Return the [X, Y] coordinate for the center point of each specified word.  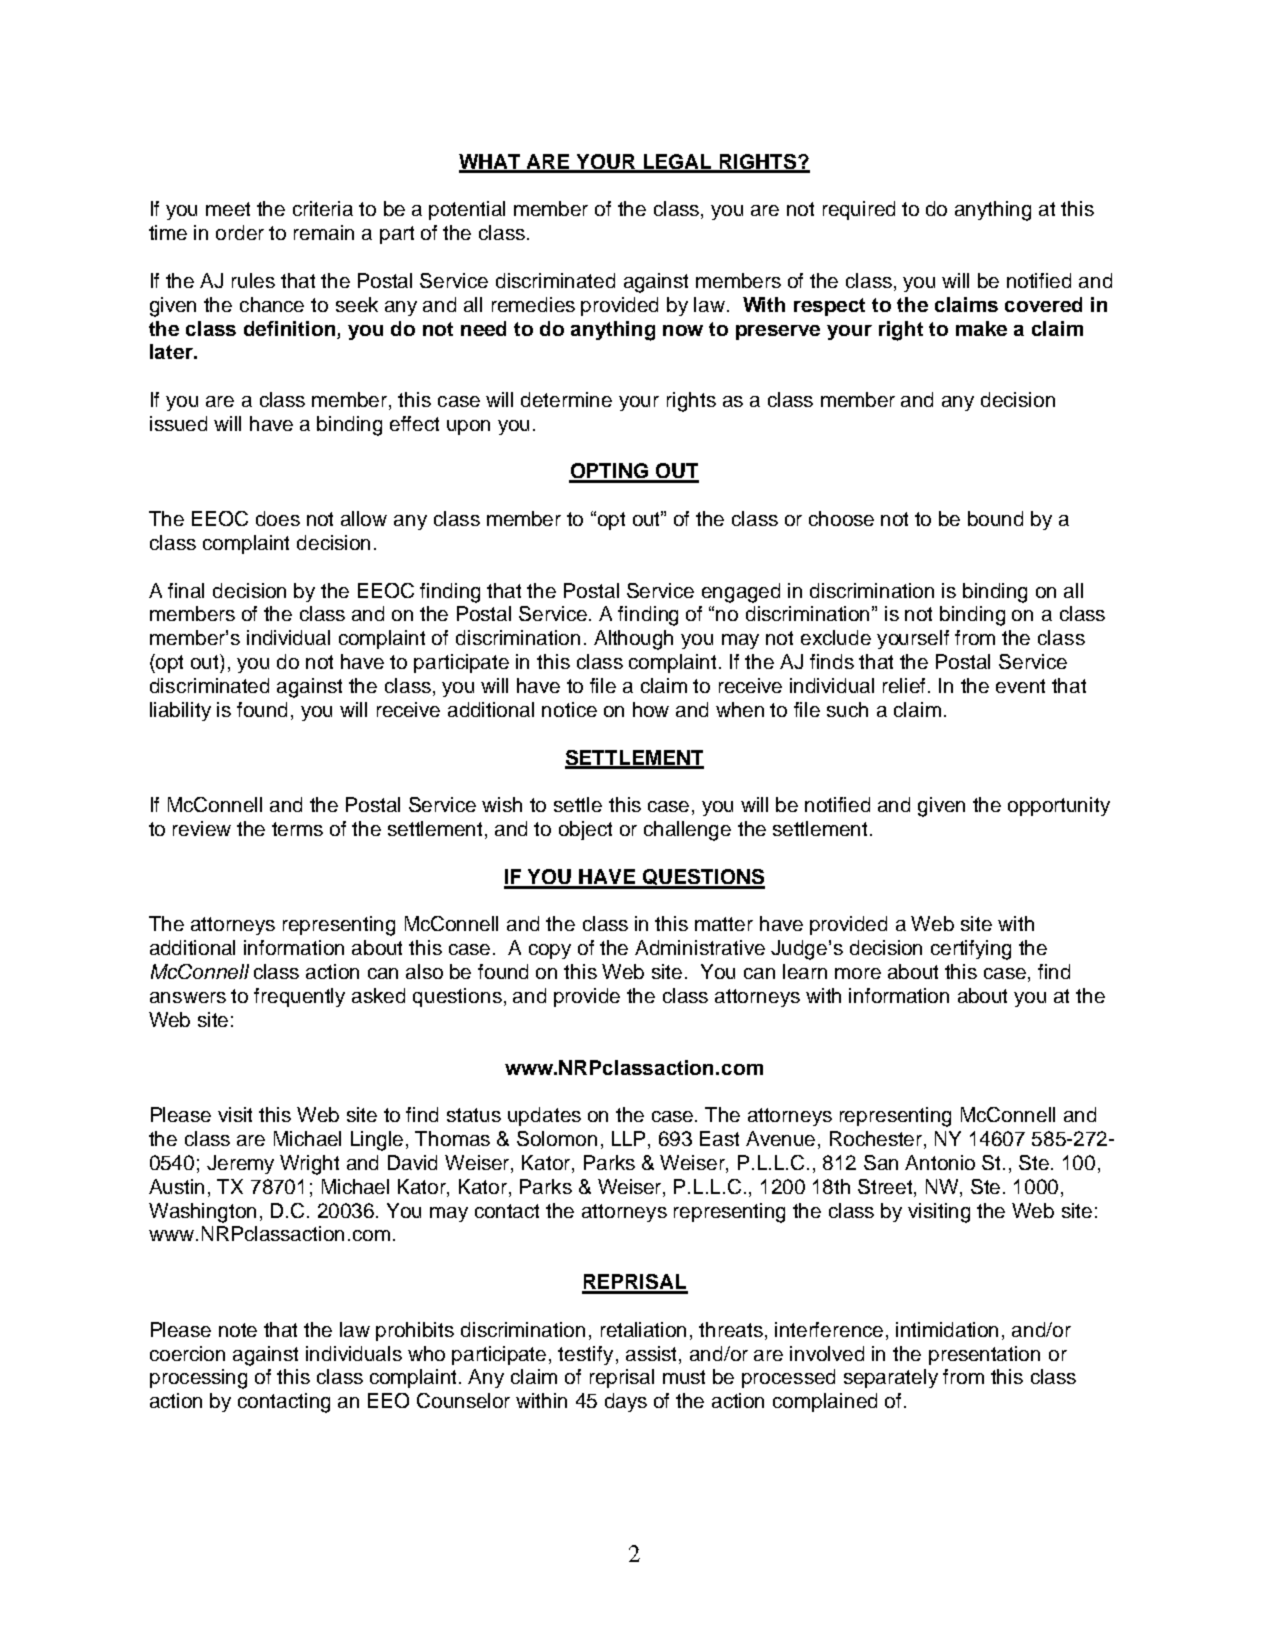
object [585, 830]
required [859, 210]
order [240, 232]
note [238, 1330]
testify [585, 1355]
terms [297, 829]
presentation [984, 1355]
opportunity [1059, 806]
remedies [533, 304]
